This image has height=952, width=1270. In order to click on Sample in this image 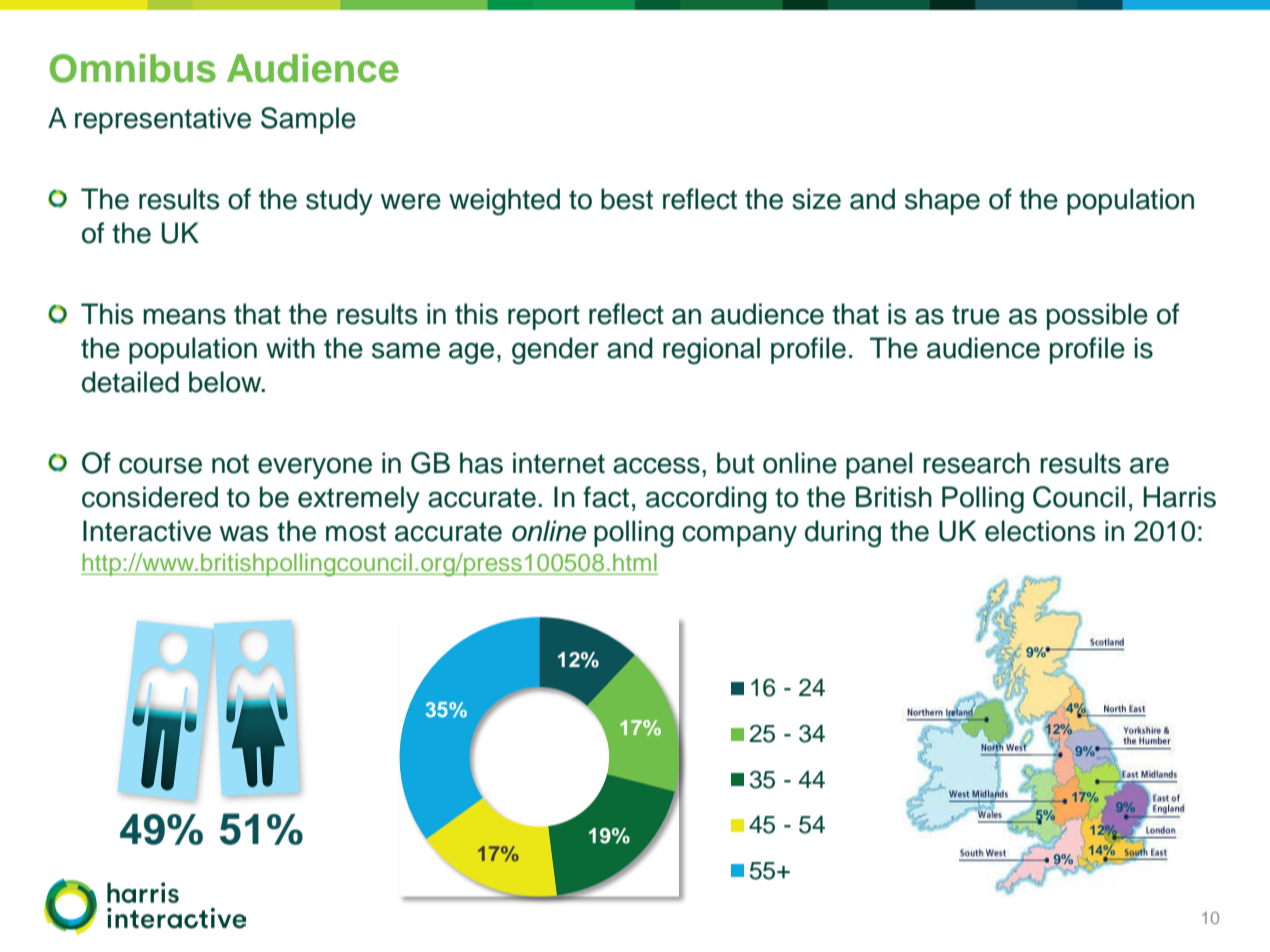, I will do `click(308, 120)`.
